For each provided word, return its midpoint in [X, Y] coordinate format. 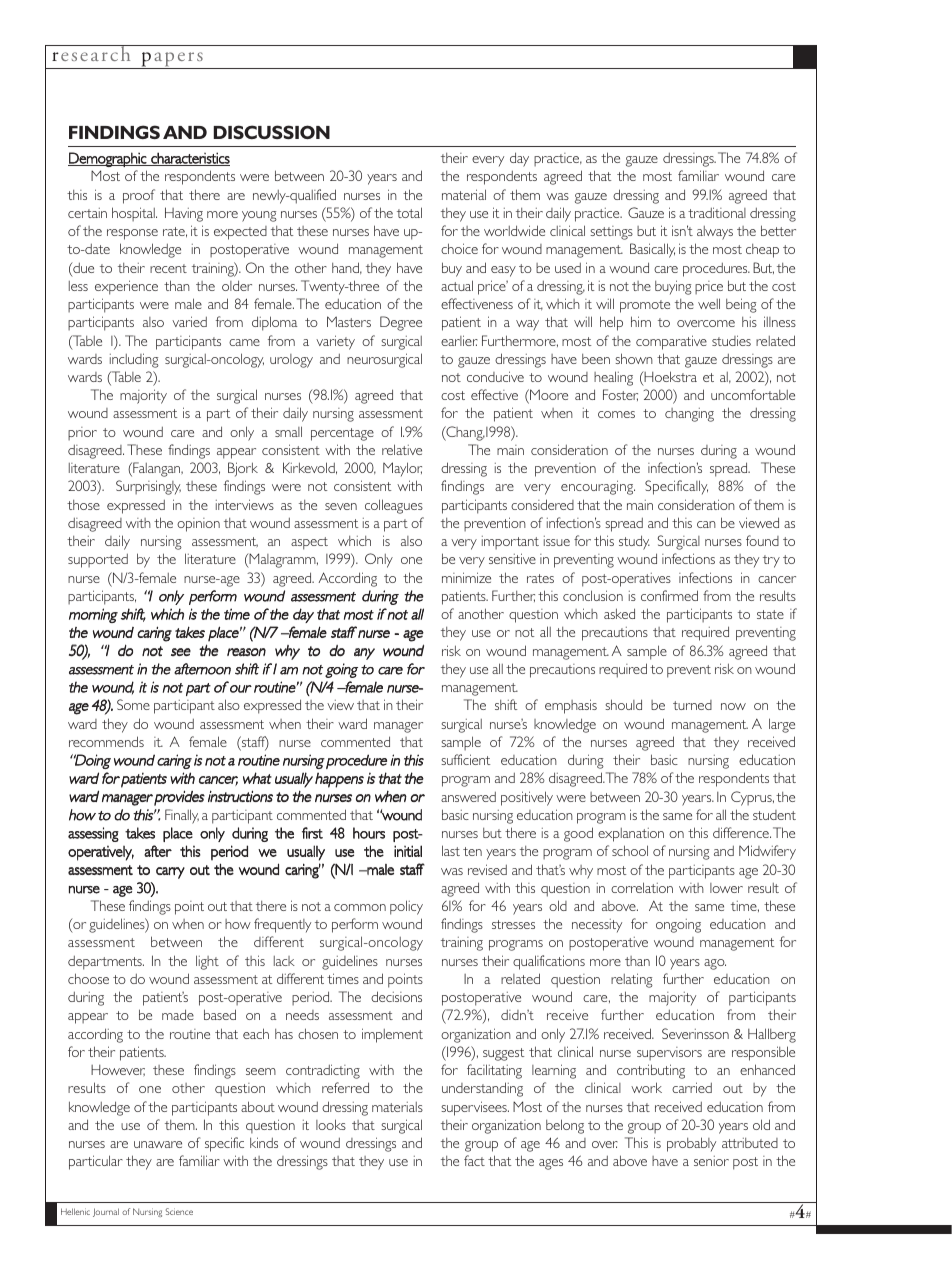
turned [692, 705]
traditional [717, 212]
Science [179, 1211]
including [134, 360]
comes [616, 414]
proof [139, 196]
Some [133, 704]
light [207, 962]
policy [406, 907]
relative [402, 449]
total [409, 212]
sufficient [465, 759]
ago [715, 964]
